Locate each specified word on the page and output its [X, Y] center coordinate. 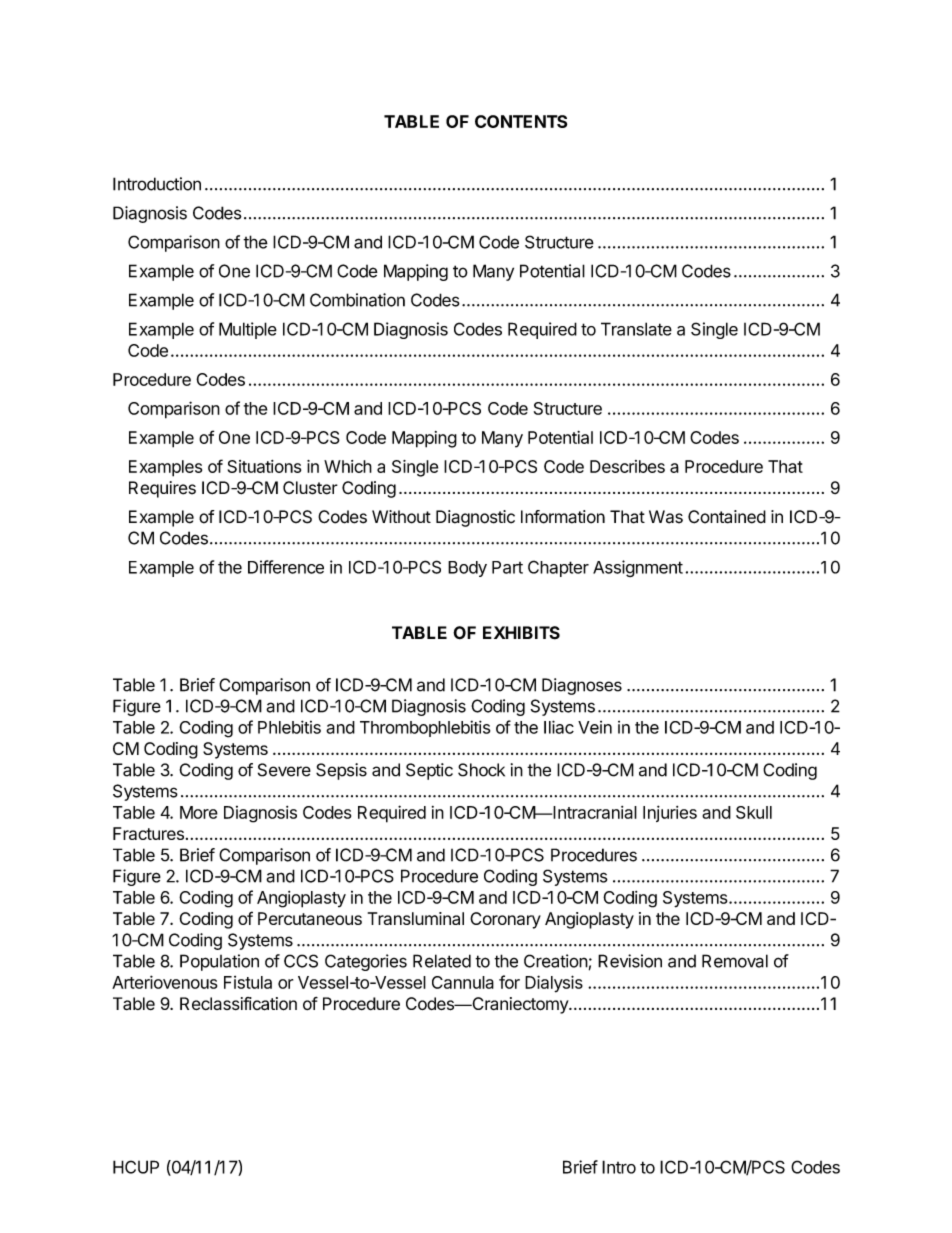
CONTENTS [521, 121]
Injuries [670, 813]
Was [666, 517]
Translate [636, 329]
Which [348, 466]
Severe [284, 770]
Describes [627, 466]
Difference [286, 567]
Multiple [248, 330]
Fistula [248, 982]
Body [467, 569]
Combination [357, 300]
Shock [481, 770]
